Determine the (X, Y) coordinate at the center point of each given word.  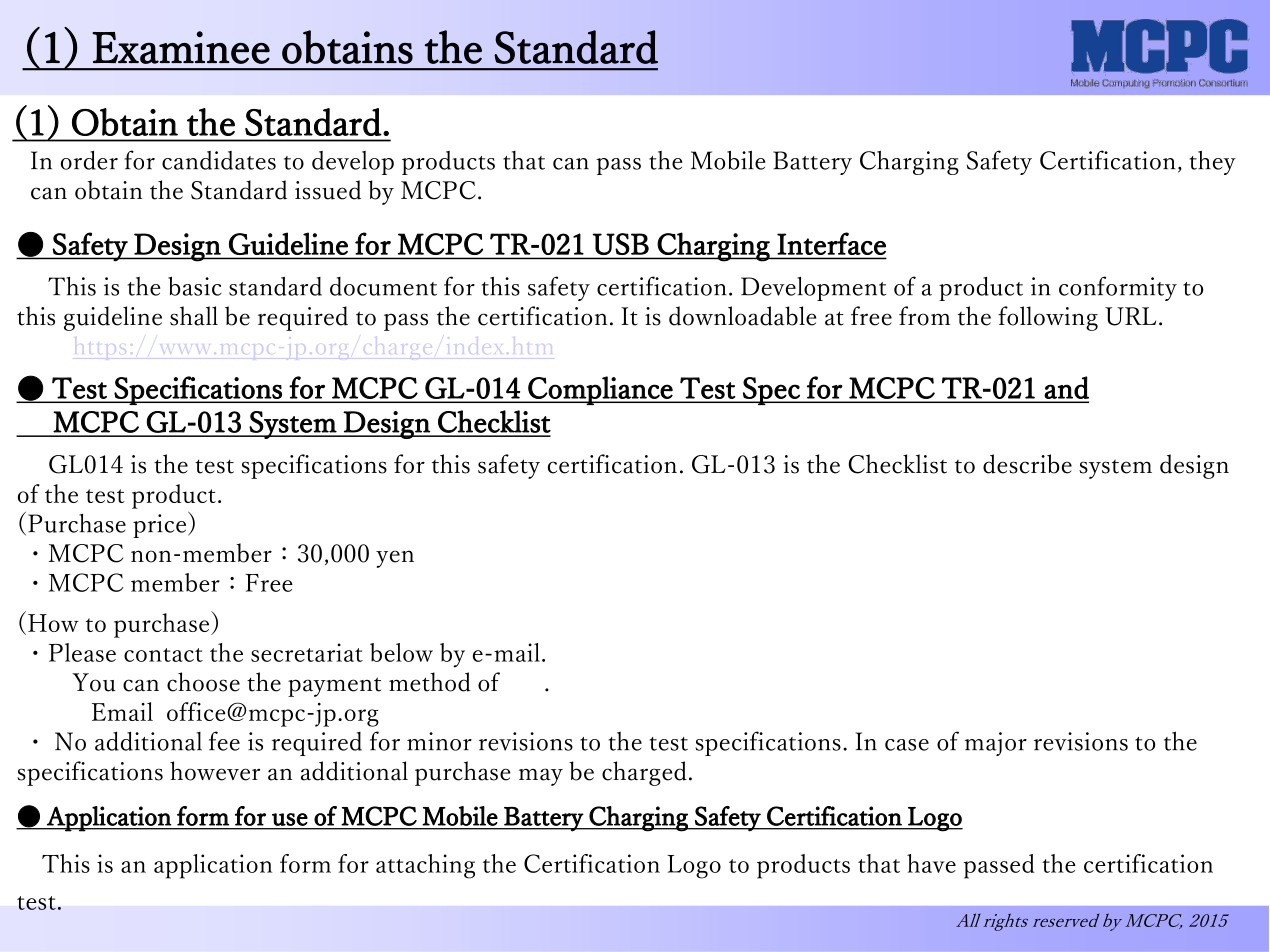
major (996, 744)
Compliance (600, 390)
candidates (219, 160)
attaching (425, 866)
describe (1027, 464)
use (290, 819)
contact (163, 655)
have (931, 863)
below (401, 652)
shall (194, 316)
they (1213, 162)
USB (621, 244)
